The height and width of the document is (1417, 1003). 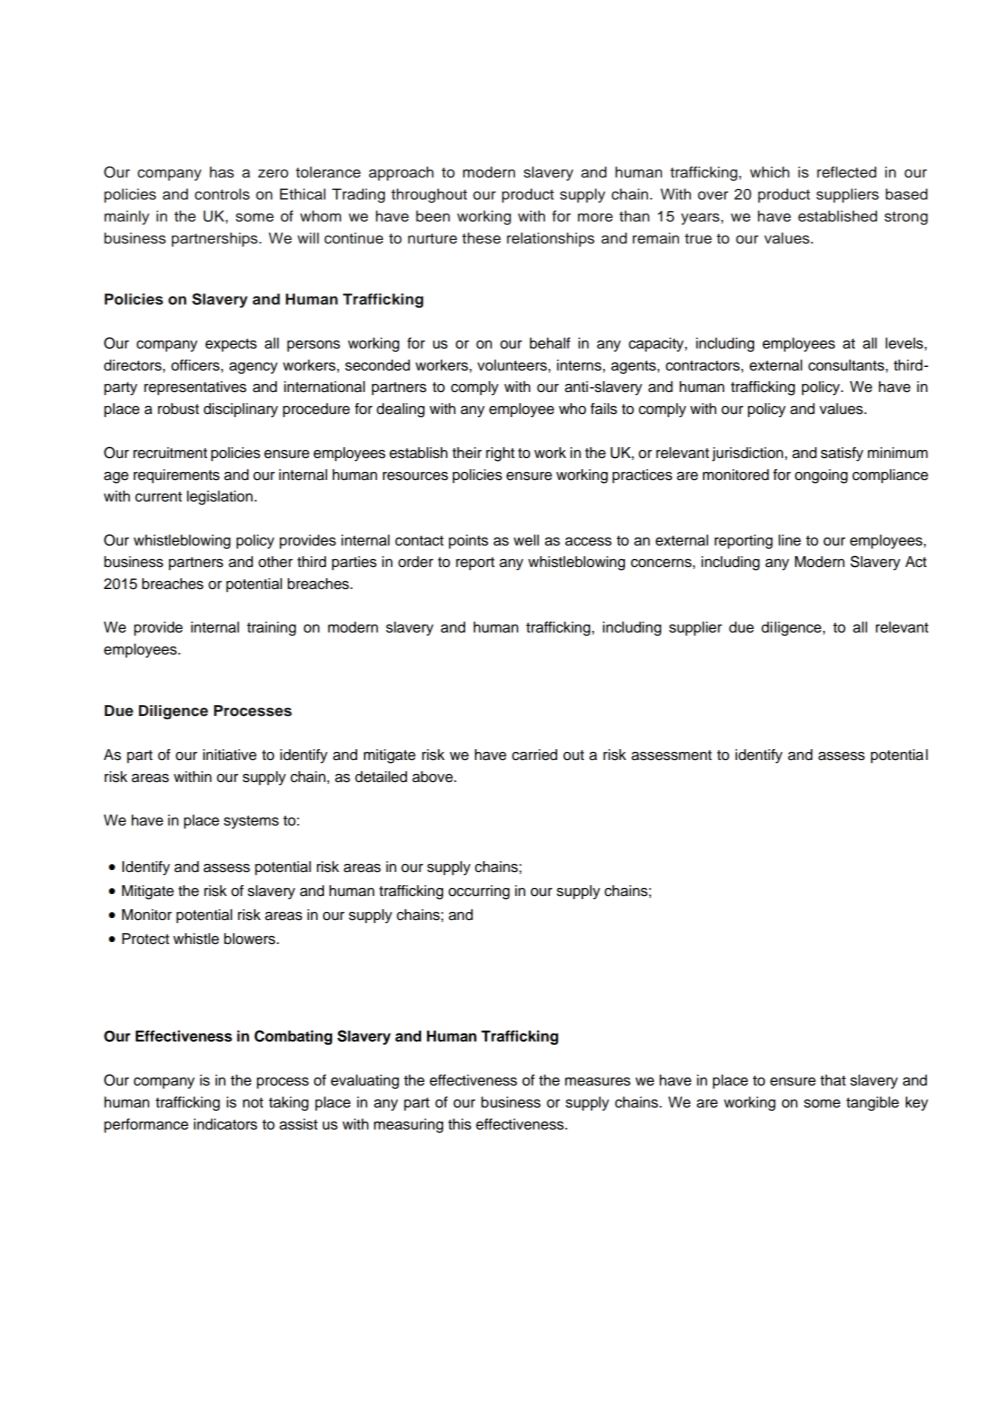 I want to click on not, so click(x=253, y=1102).
